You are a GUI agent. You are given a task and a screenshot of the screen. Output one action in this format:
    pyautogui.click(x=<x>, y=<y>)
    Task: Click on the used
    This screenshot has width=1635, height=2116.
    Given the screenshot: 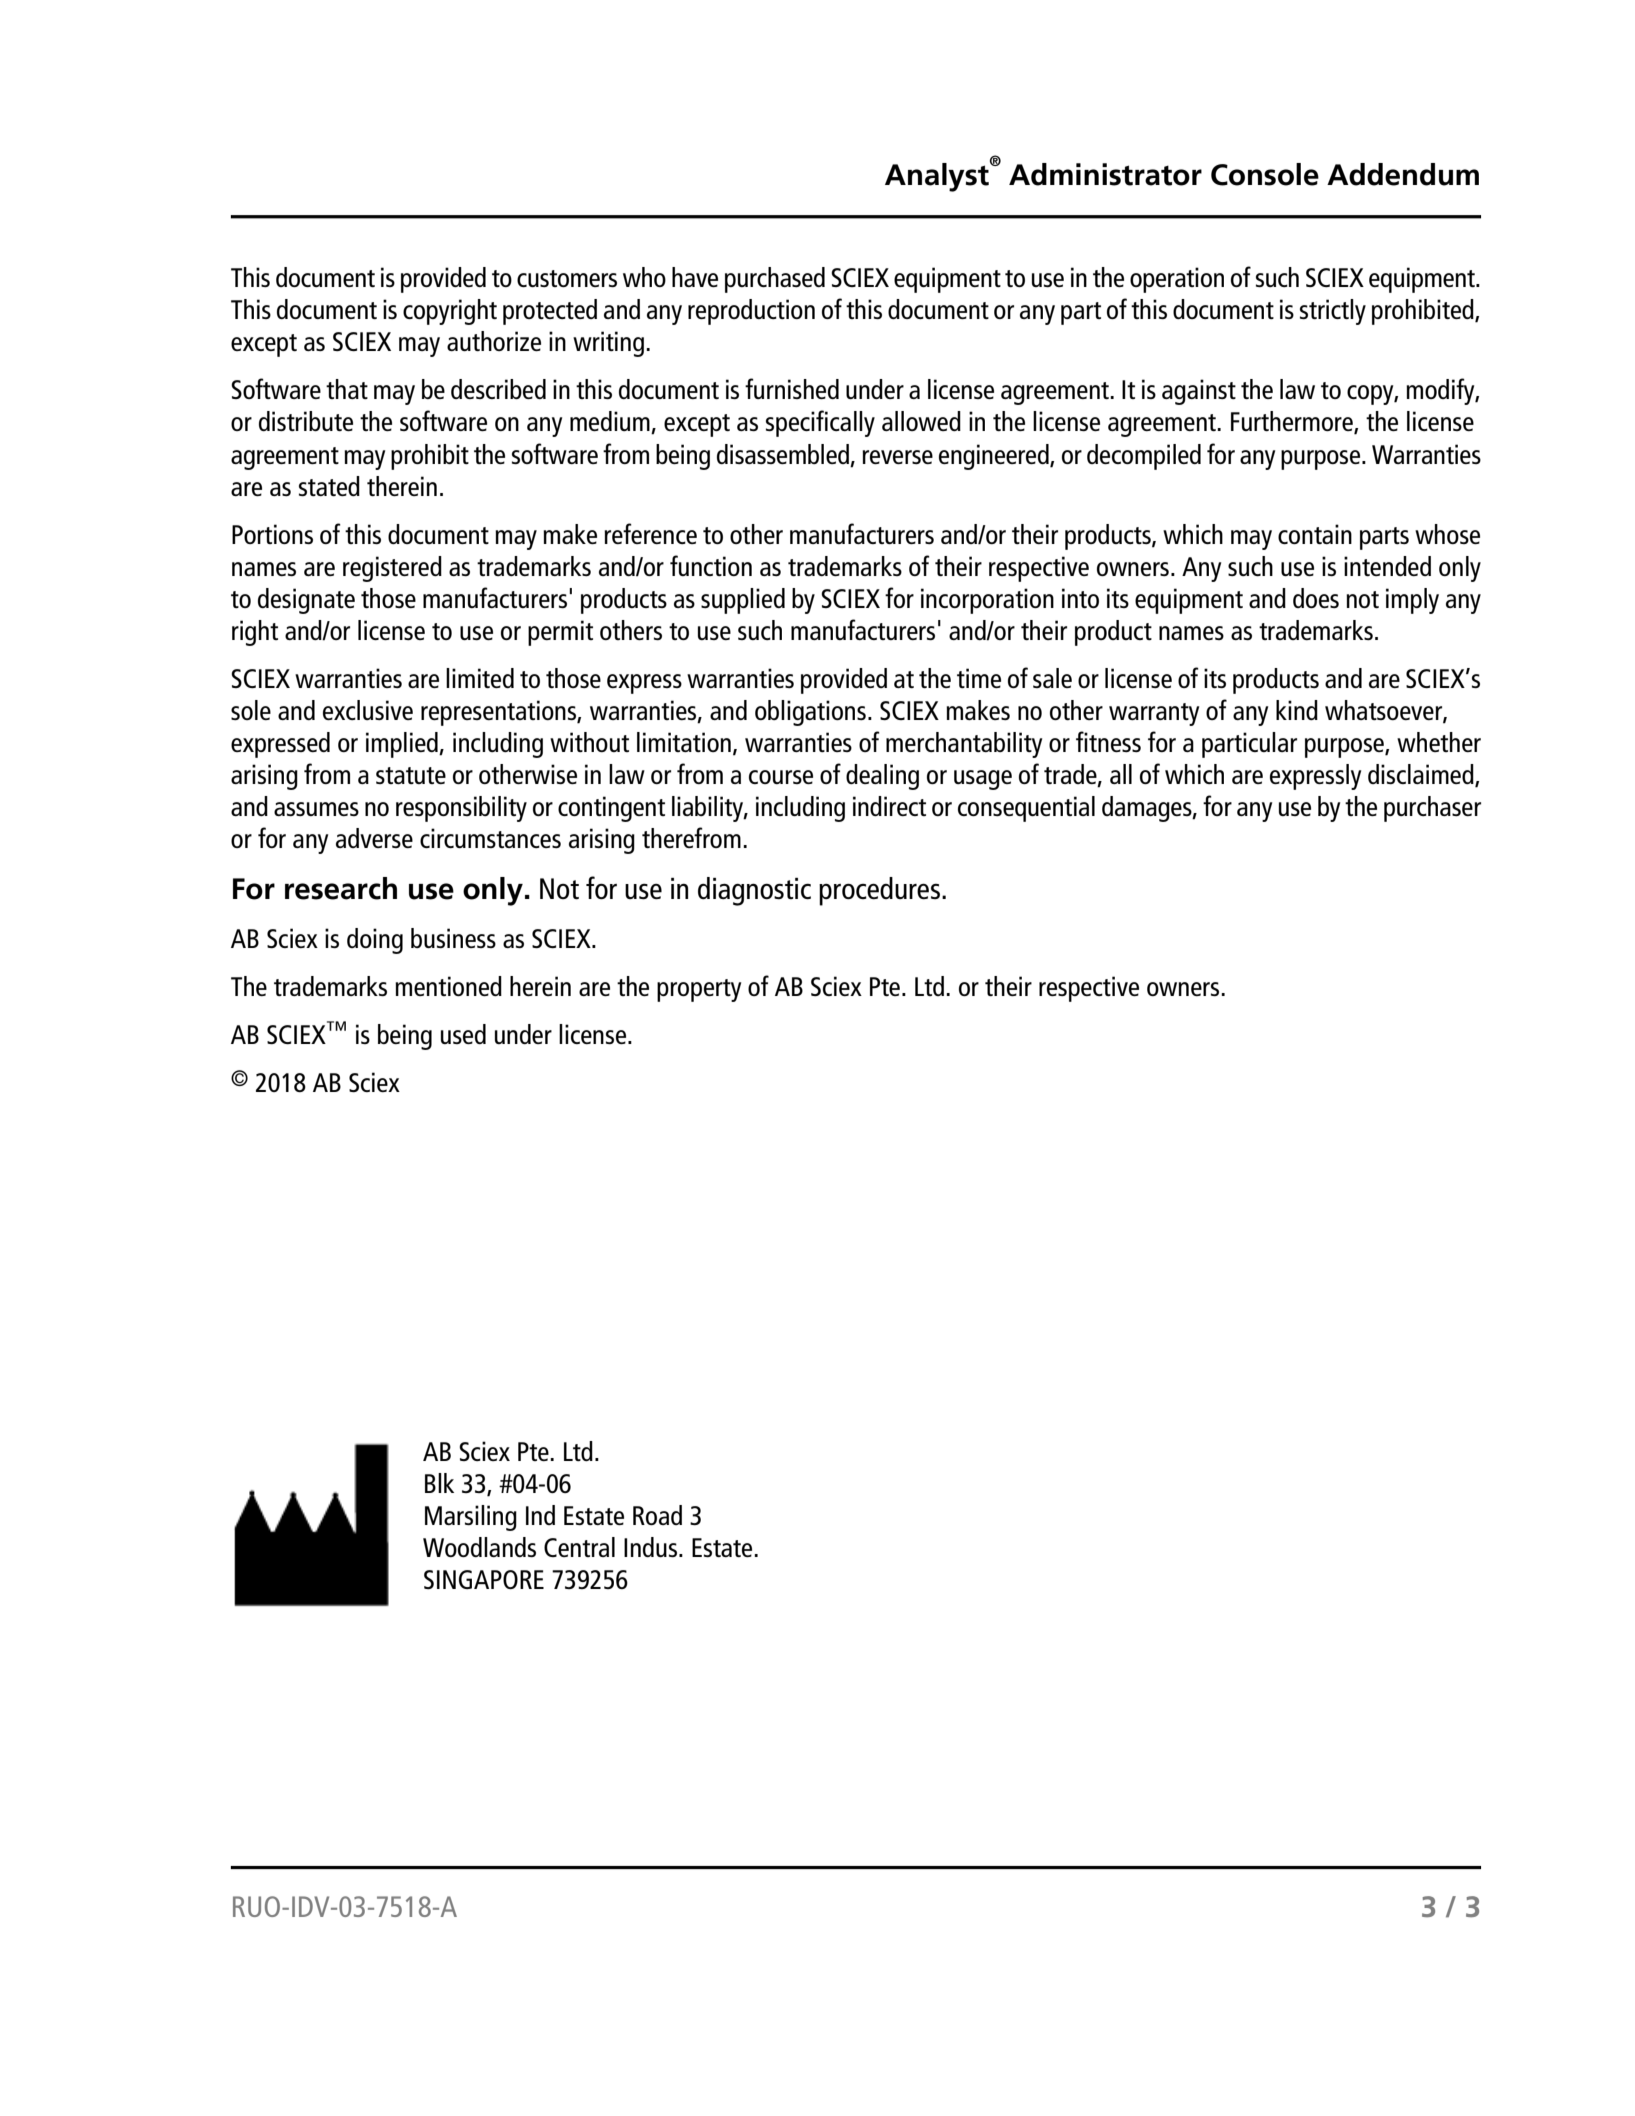 What is the action you would take?
    pyautogui.click(x=463, y=1034)
